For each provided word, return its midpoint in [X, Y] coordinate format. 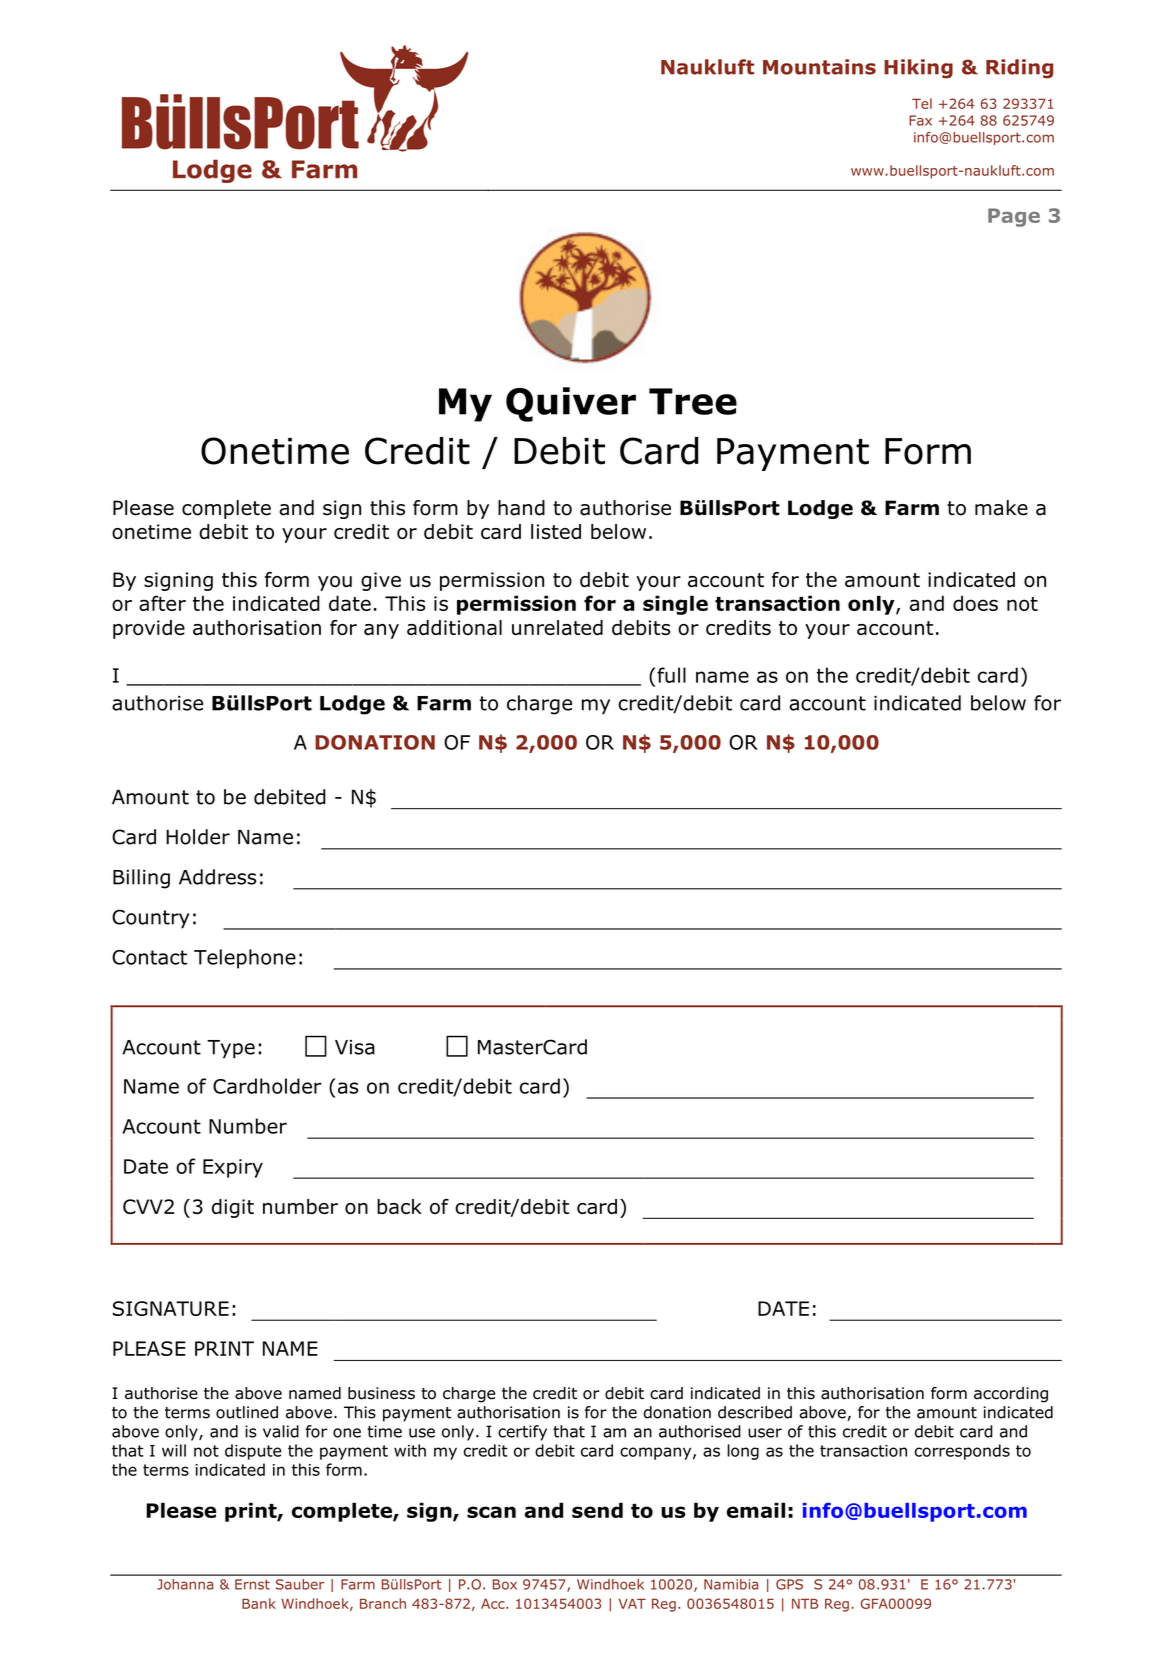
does [975, 603]
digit [233, 1208]
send [597, 1510]
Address [217, 877]
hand [521, 508]
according [1011, 1395]
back [399, 1206]
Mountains [819, 67]
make [1001, 508]
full [671, 675]
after [162, 603]
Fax [920, 120]
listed [556, 531]
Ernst [252, 1584]
